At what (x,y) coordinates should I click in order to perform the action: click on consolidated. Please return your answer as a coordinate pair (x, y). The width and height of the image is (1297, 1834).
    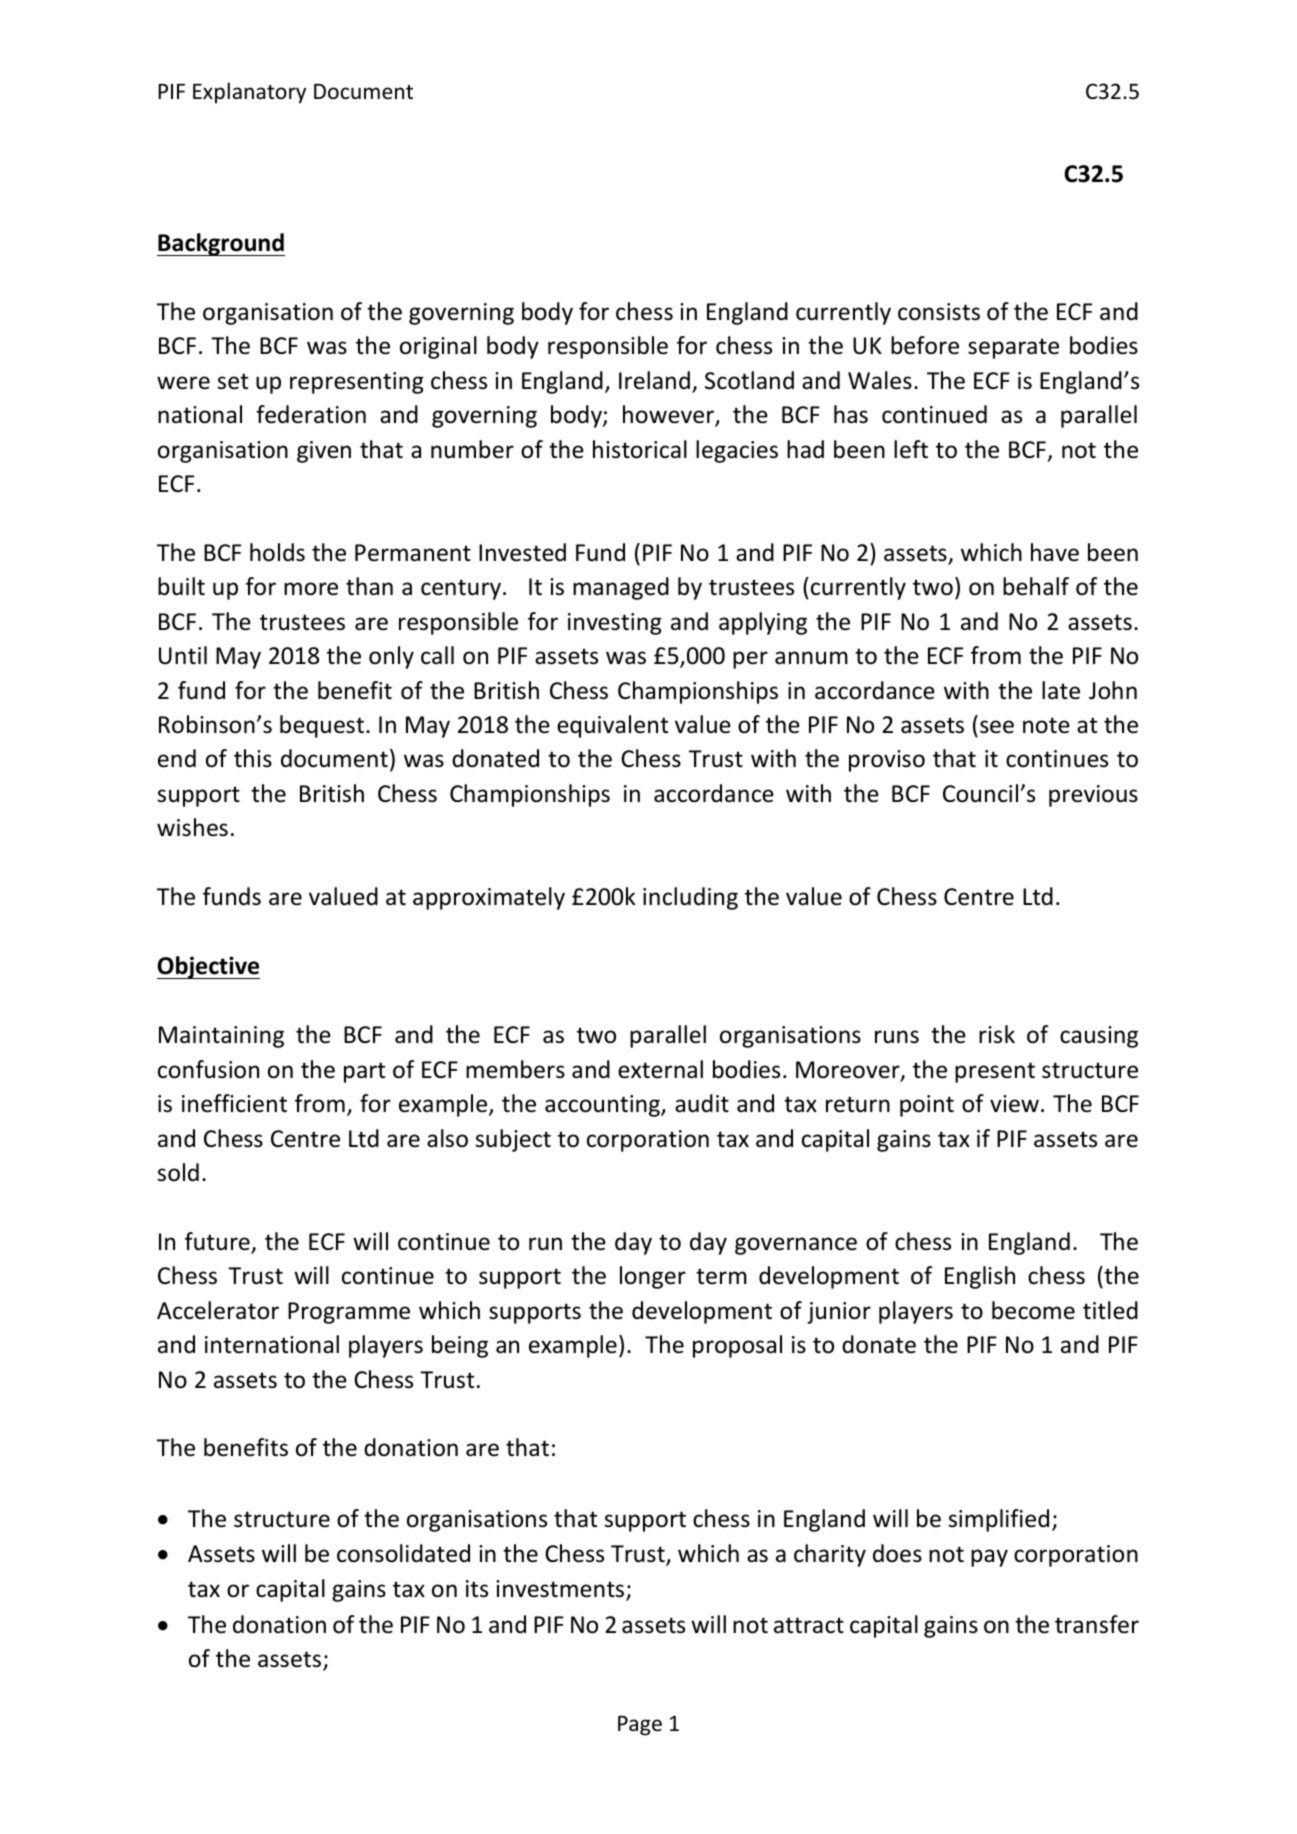
    Looking at the image, I should click on (403, 1553).
